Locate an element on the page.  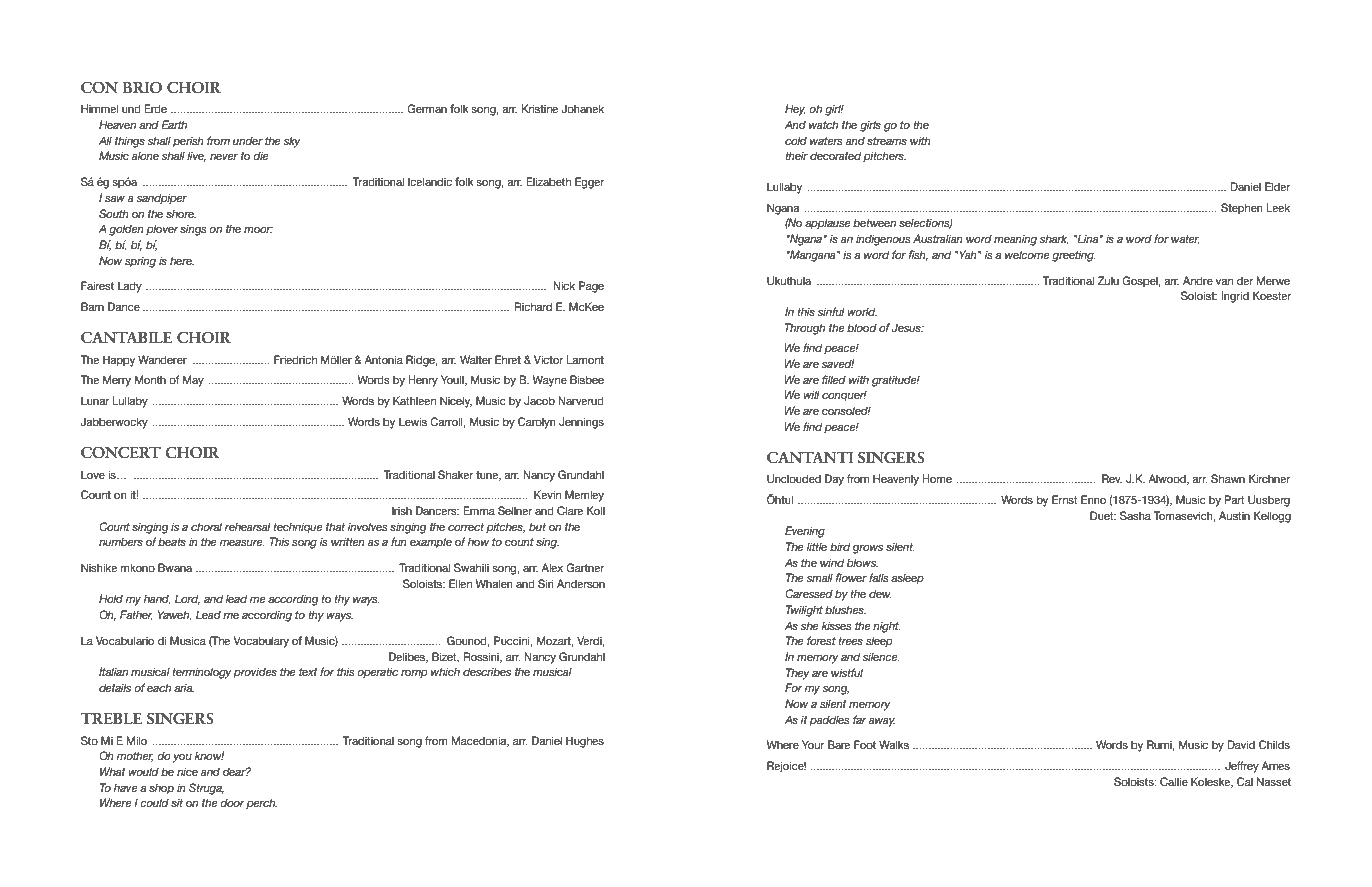
door is located at coordinates (232, 802).
